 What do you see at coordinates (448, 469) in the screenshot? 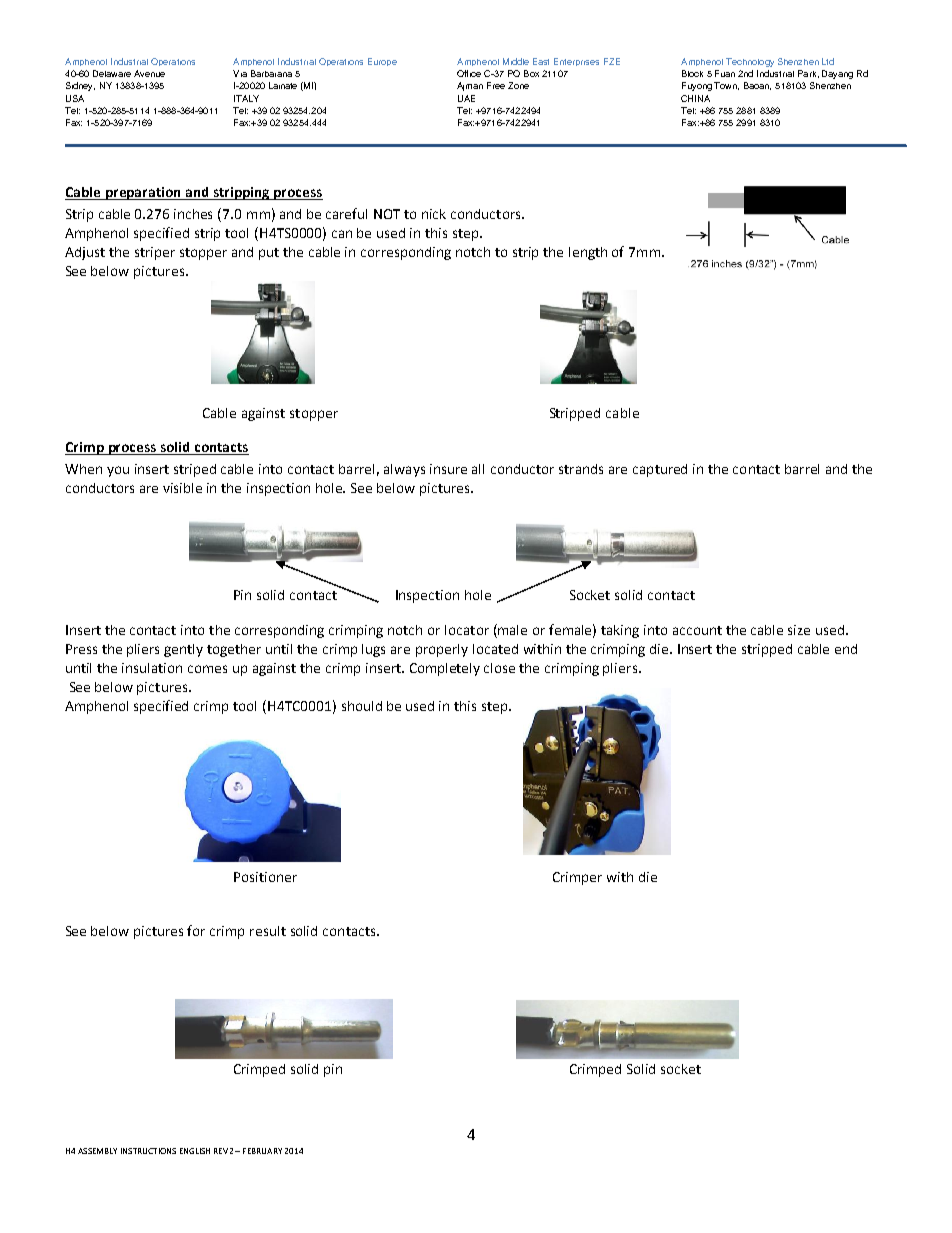
I see `insure` at bounding box center [448, 469].
